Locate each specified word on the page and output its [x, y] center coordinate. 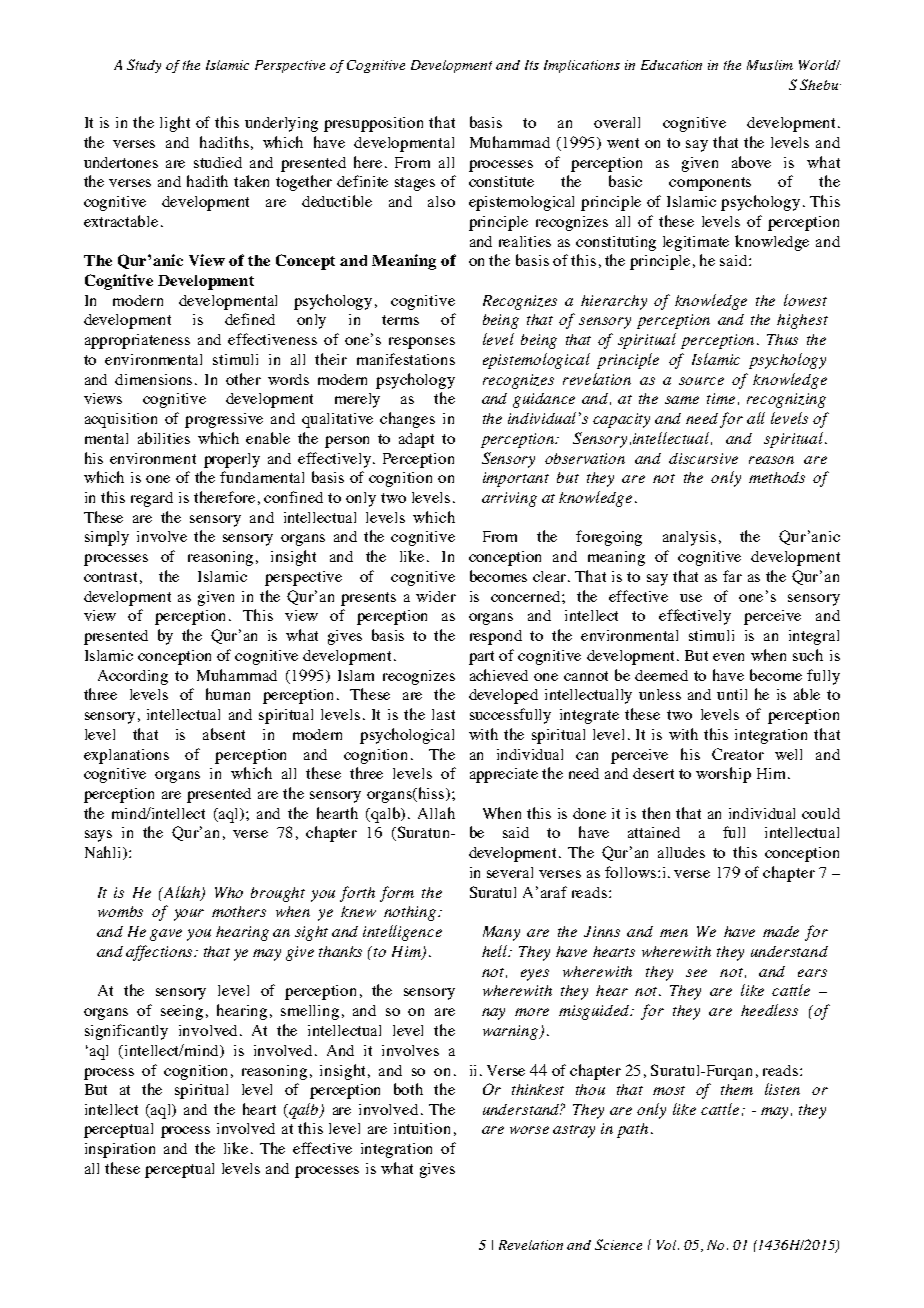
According [133, 677]
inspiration [120, 1150]
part [481, 658]
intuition [422, 1128]
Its [532, 65]
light [175, 124]
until [732, 694]
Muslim [770, 65]
